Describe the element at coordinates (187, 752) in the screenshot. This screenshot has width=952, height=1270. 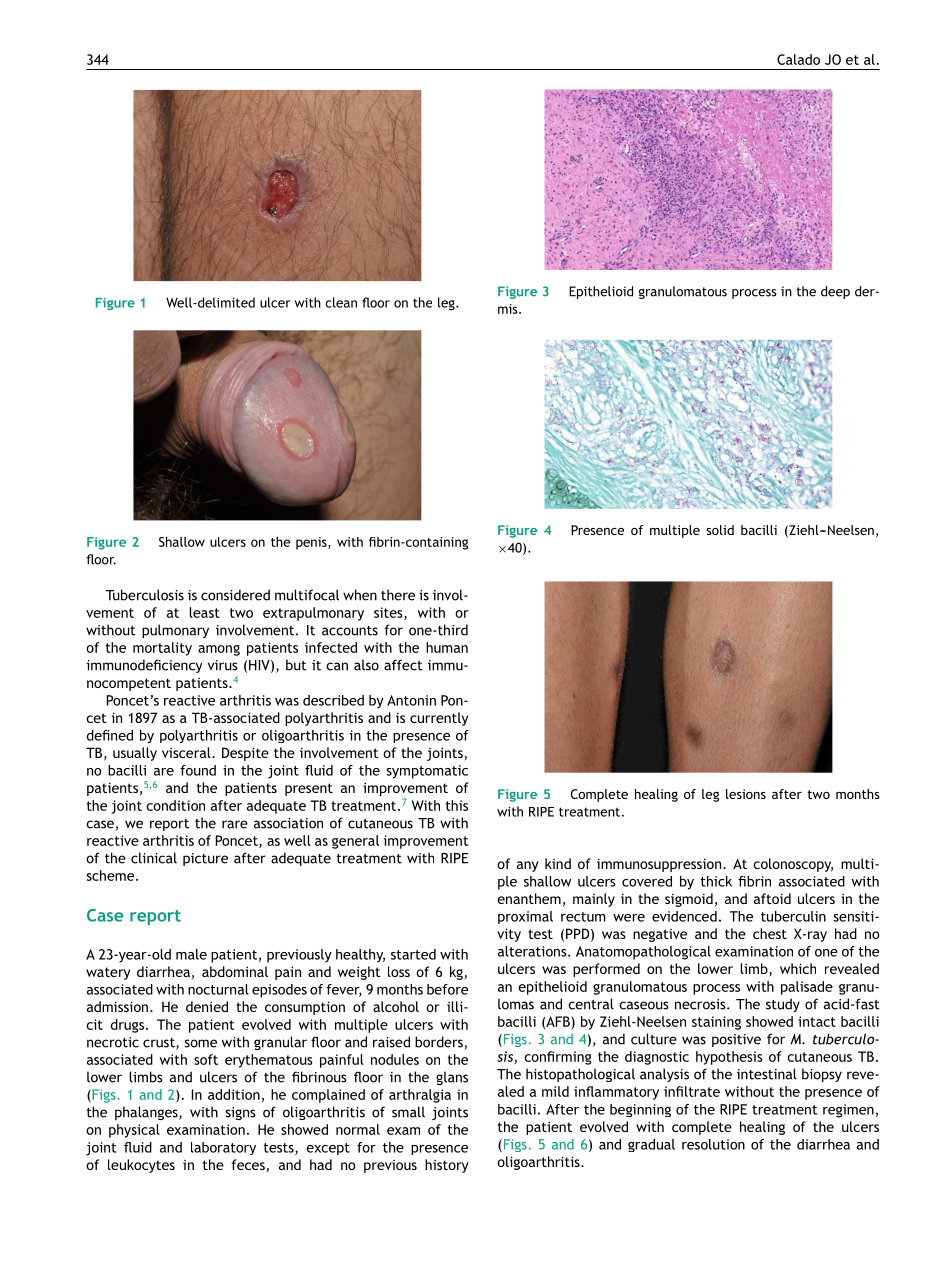
I see `visceral` at that location.
